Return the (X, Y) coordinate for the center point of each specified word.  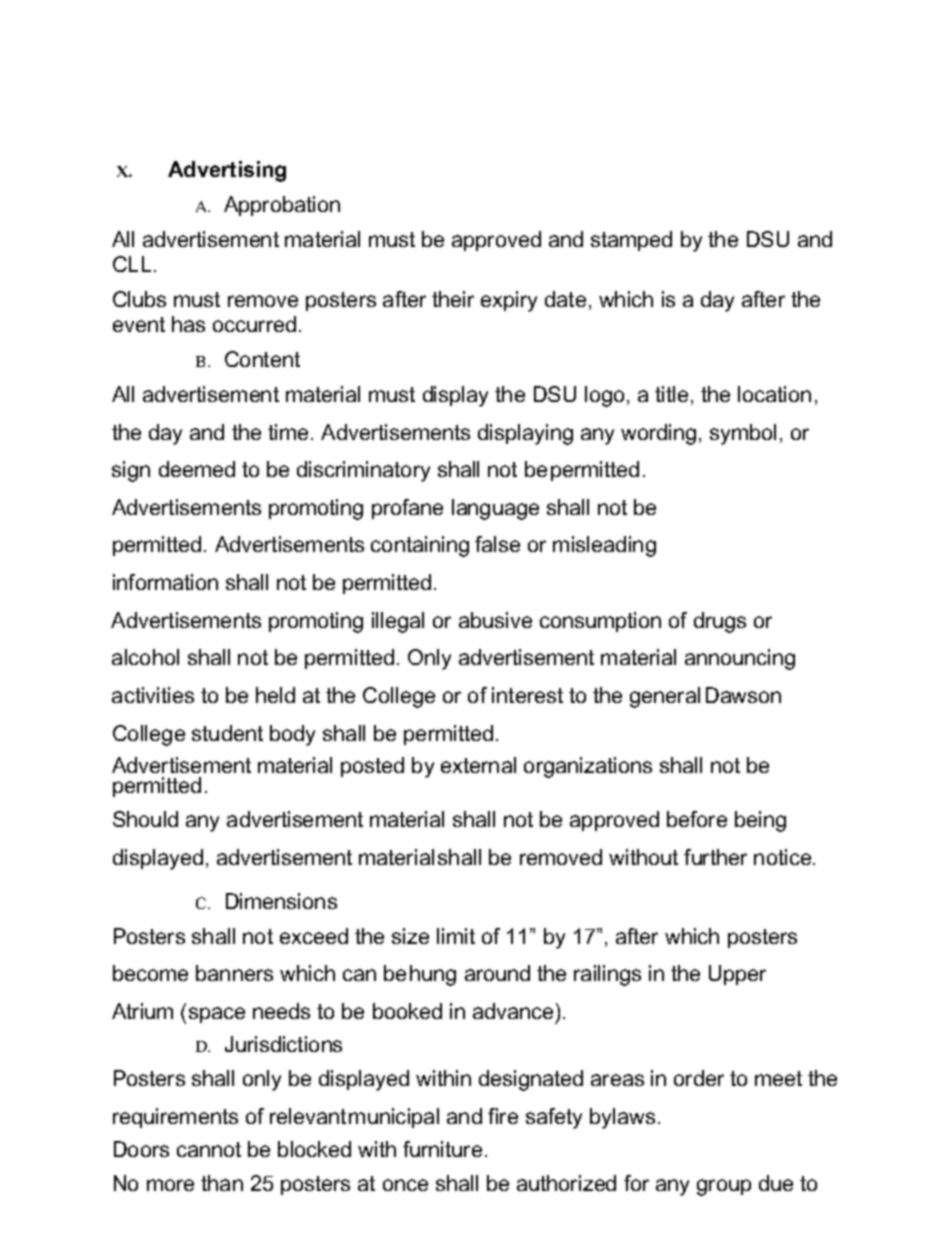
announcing (740, 659)
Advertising (227, 171)
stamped (631, 241)
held (275, 695)
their (453, 299)
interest (527, 695)
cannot (209, 1149)
